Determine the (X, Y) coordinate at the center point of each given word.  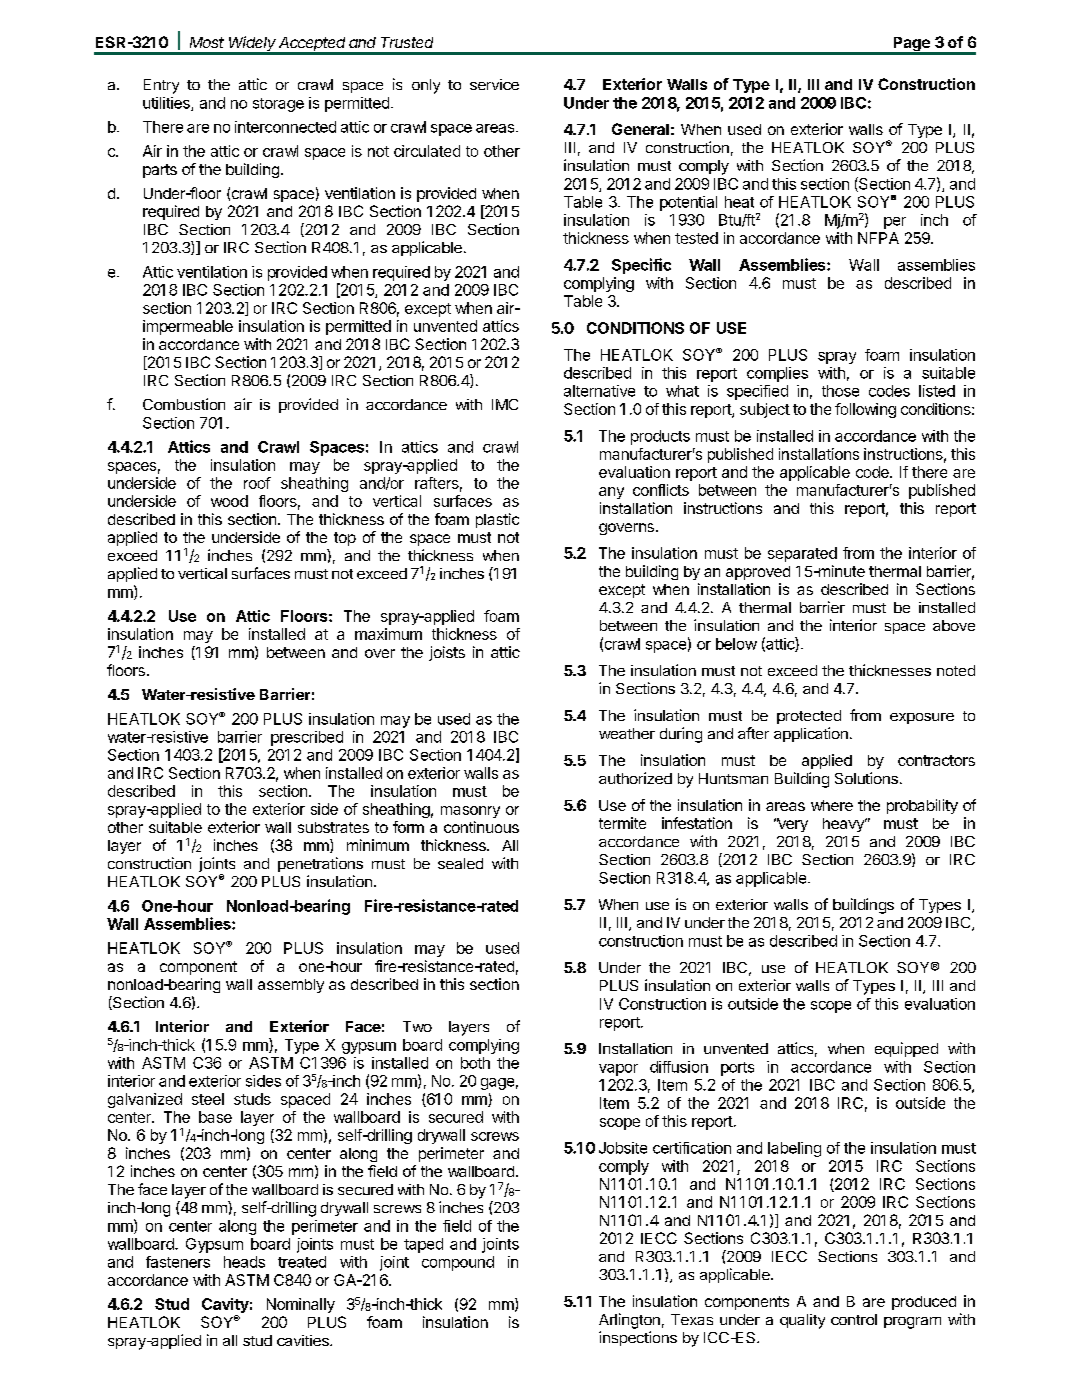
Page (911, 45)
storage (278, 105)
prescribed (307, 738)
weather (627, 733)
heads (244, 1262)
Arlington (629, 1321)
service (494, 84)
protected (809, 717)
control (854, 1319)
